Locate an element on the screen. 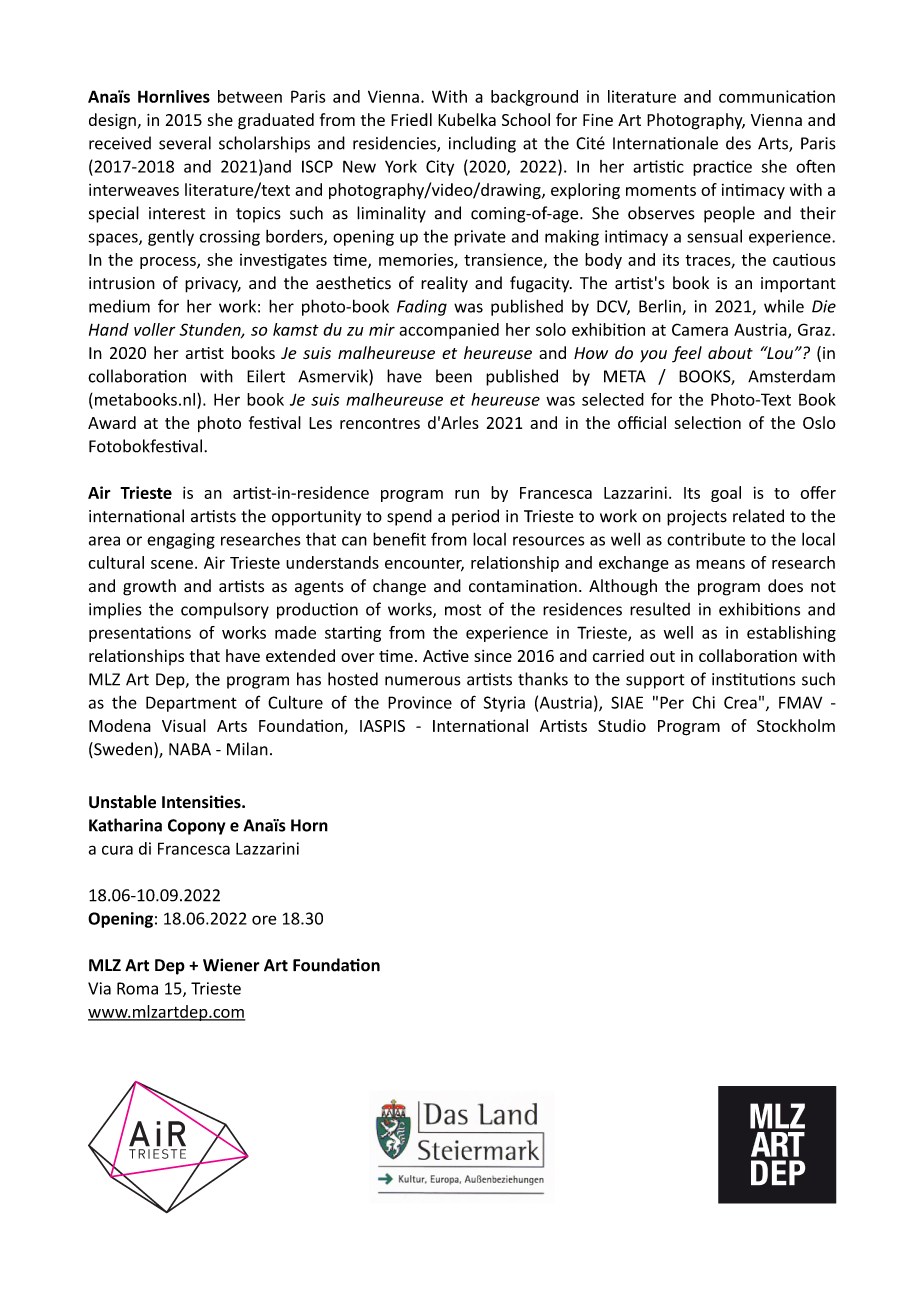 This screenshot has height=1308, width=924. about is located at coordinates (730, 352).
